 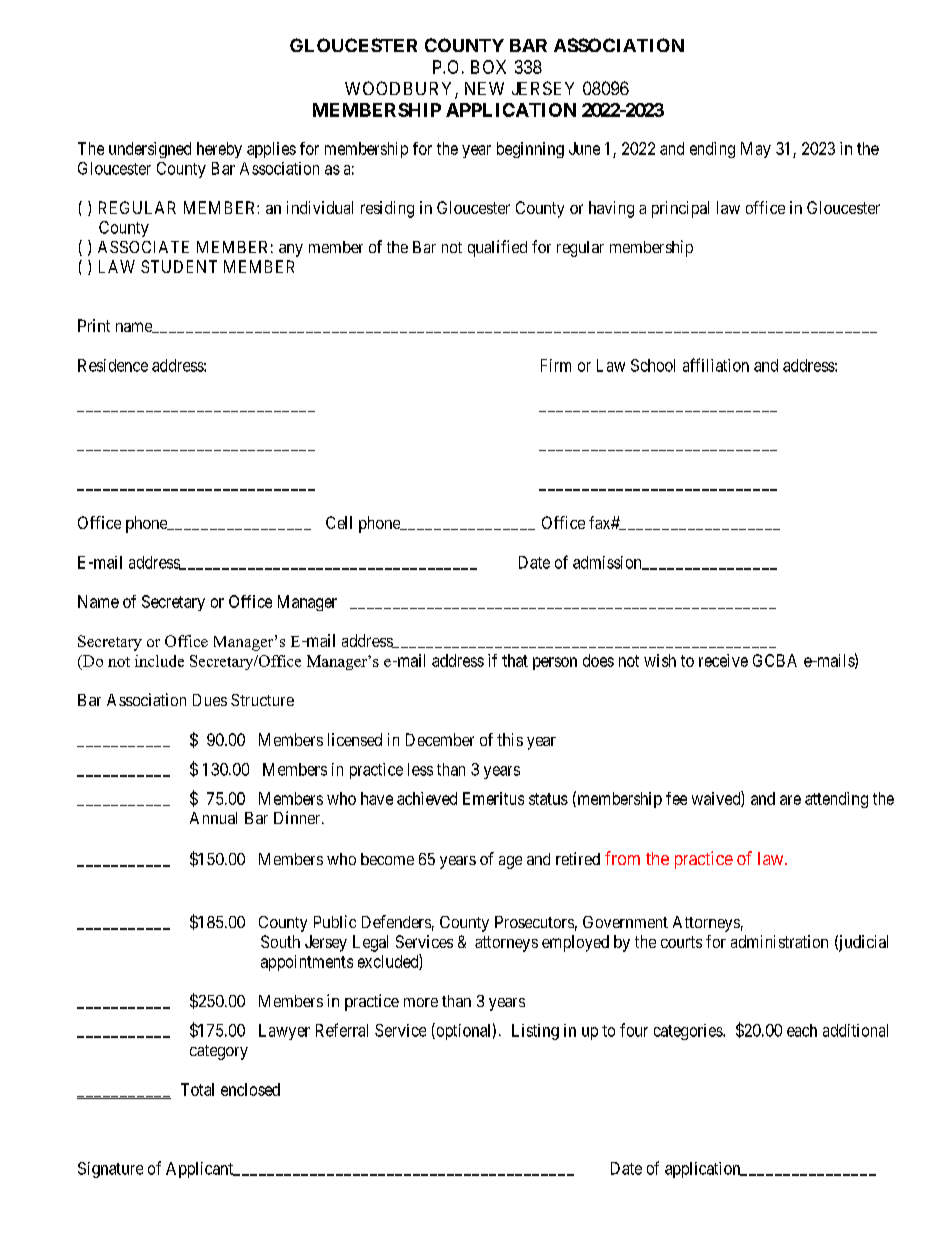 I want to click on NEW, so click(x=484, y=88).
